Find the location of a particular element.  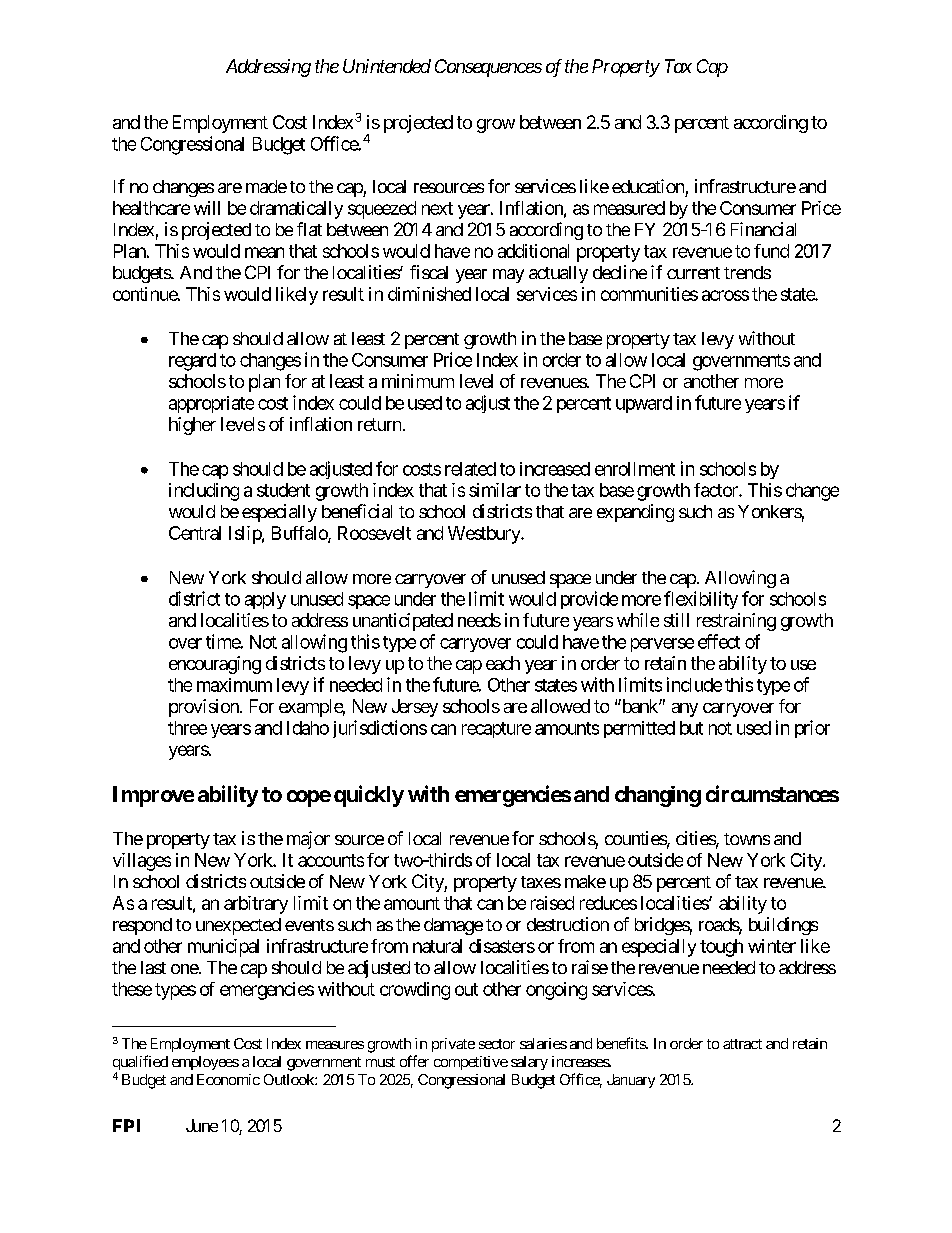

salary is located at coordinates (529, 1063).
